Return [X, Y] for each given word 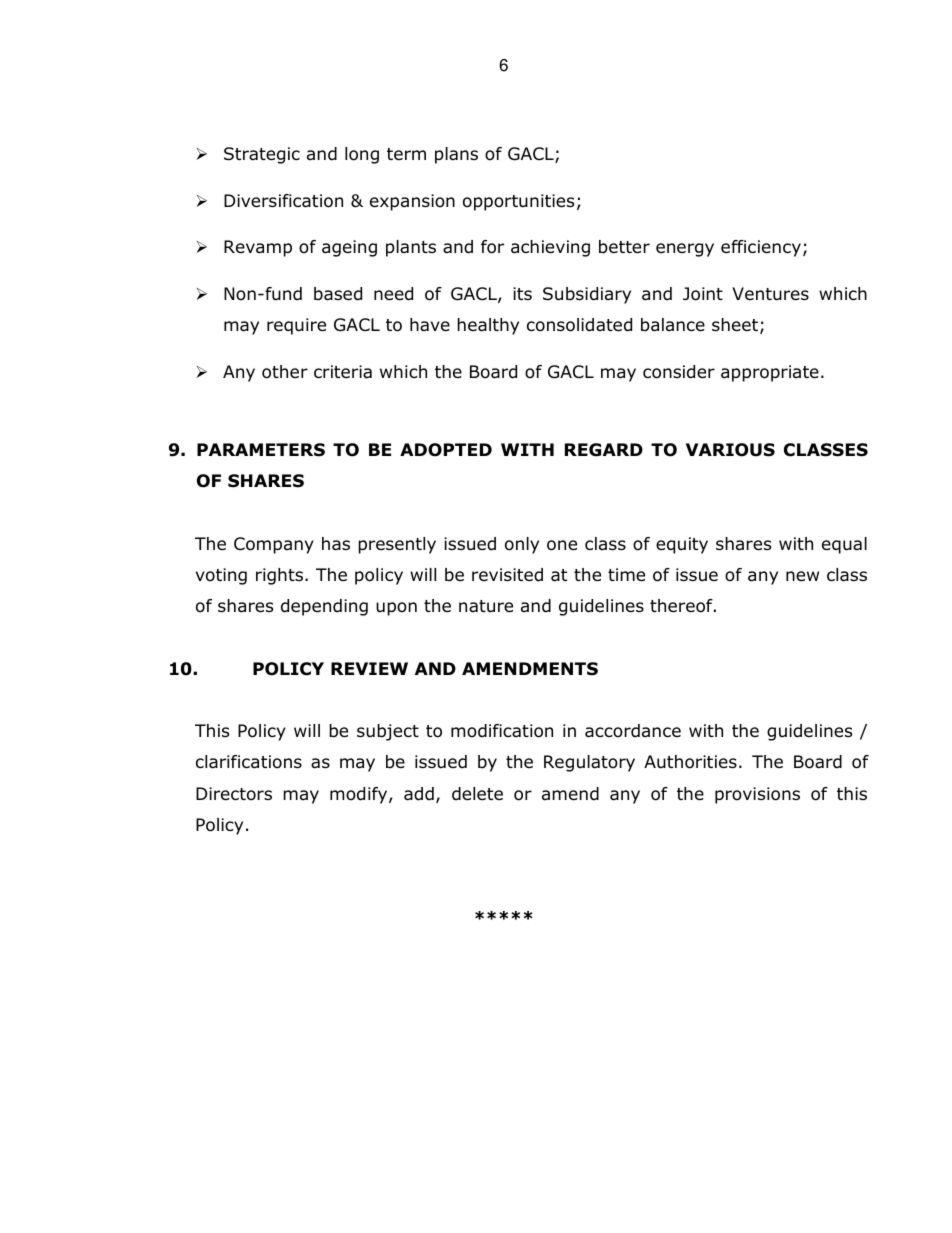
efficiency [761, 248]
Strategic [262, 155]
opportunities [518, 202]
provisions [757, 795]
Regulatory [589, 763]
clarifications [249, 762]
